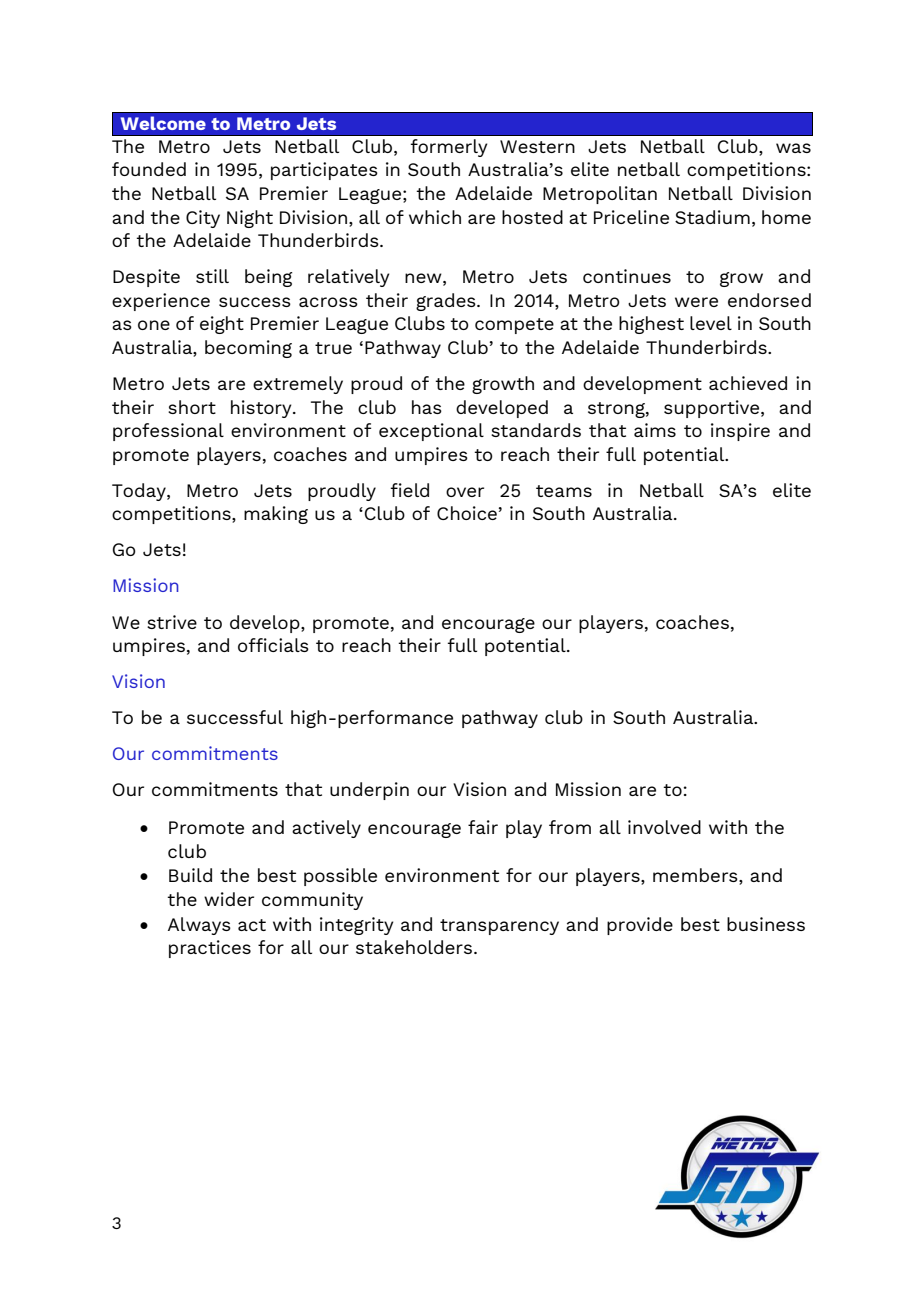 The width and height of the image is (924, 1308). Describe the element at coordinates (449, 148) in the image. I see `formerly` at that location.
